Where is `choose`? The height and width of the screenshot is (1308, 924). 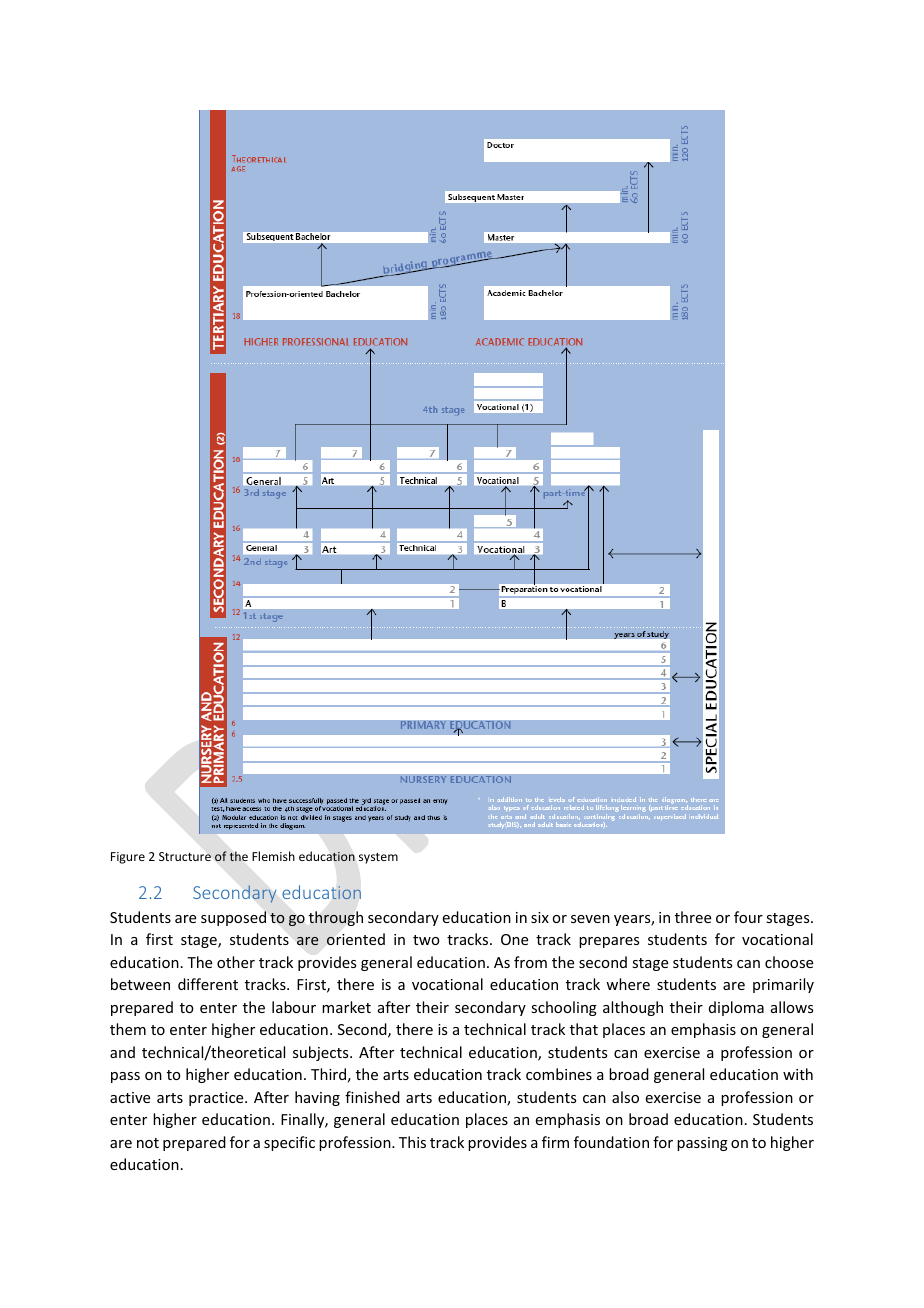
choose is located at coordinates (789, 962).
